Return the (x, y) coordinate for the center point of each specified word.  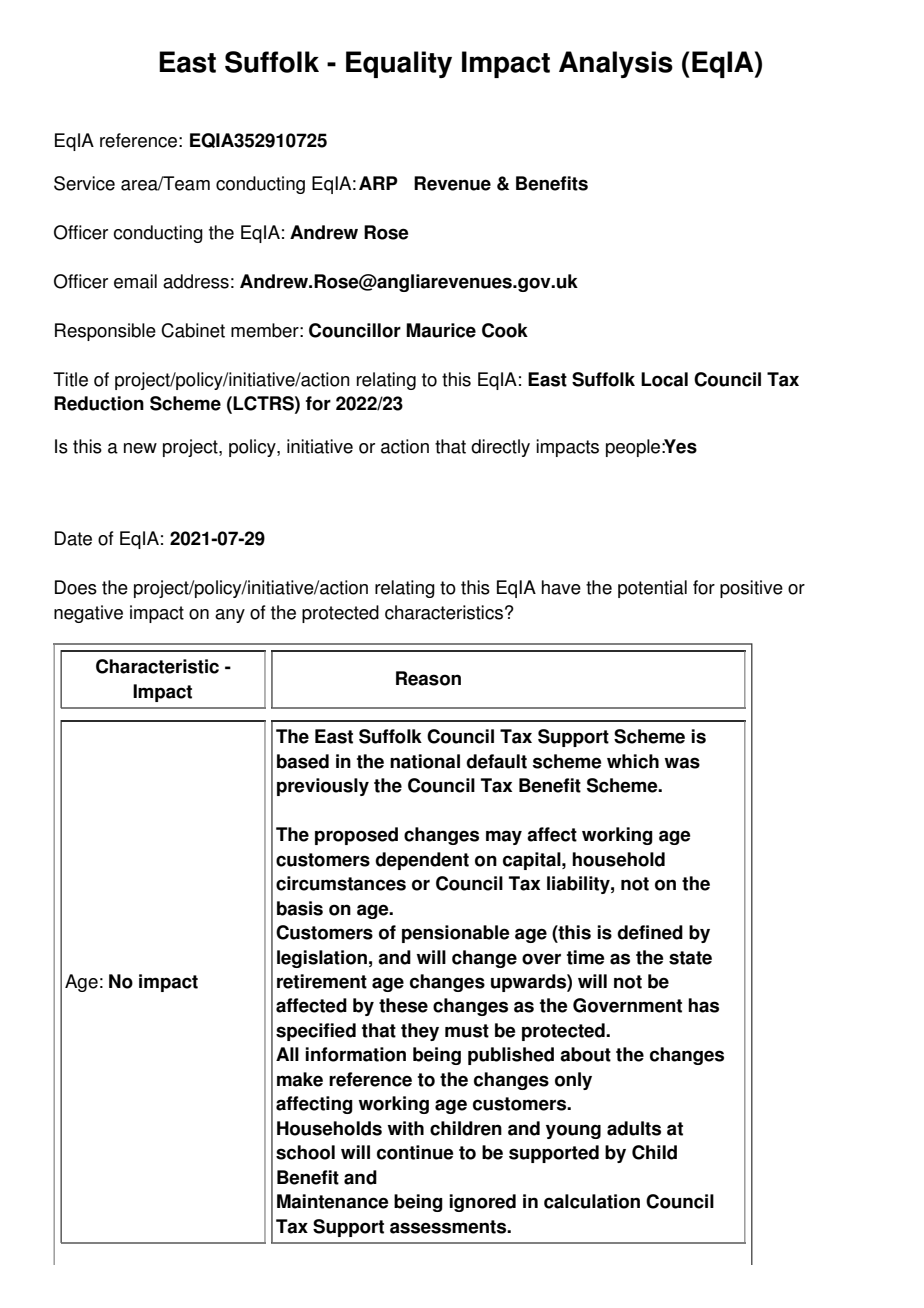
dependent (422, 861)
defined (650, 932)
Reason (428, 678)
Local (664, 379)
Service (84, 183)
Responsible (105, 332)
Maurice (441, 330)
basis (300, 908)
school (305, 1152)
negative (88, 614)
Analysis (616, 64)
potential (652, 589)
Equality (399, 64)
